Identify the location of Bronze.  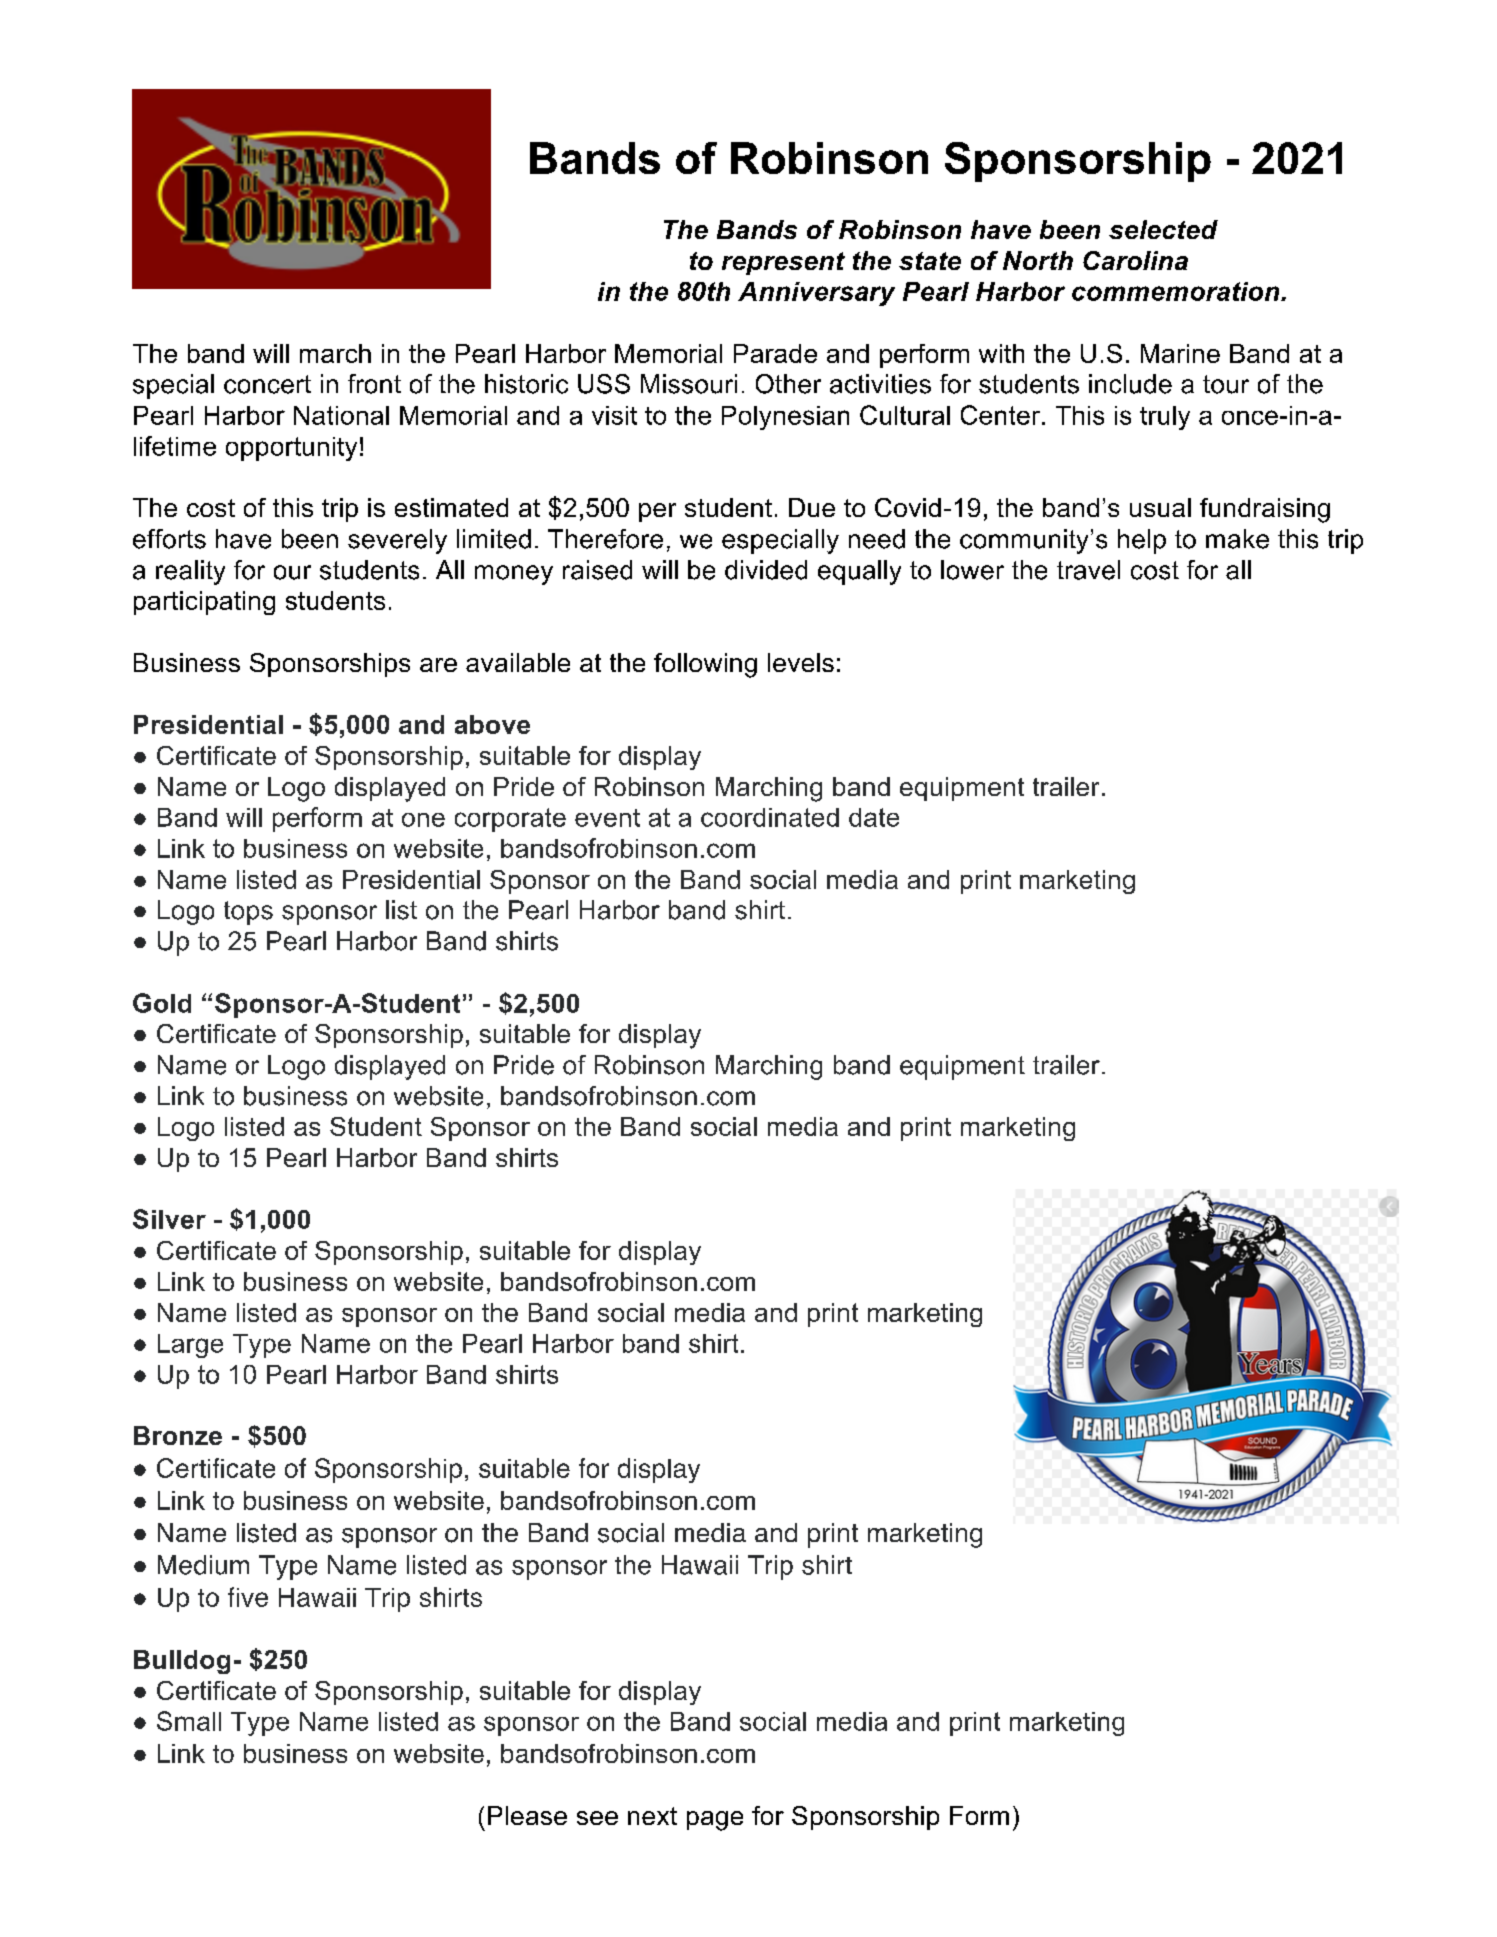
(178, 1435).
